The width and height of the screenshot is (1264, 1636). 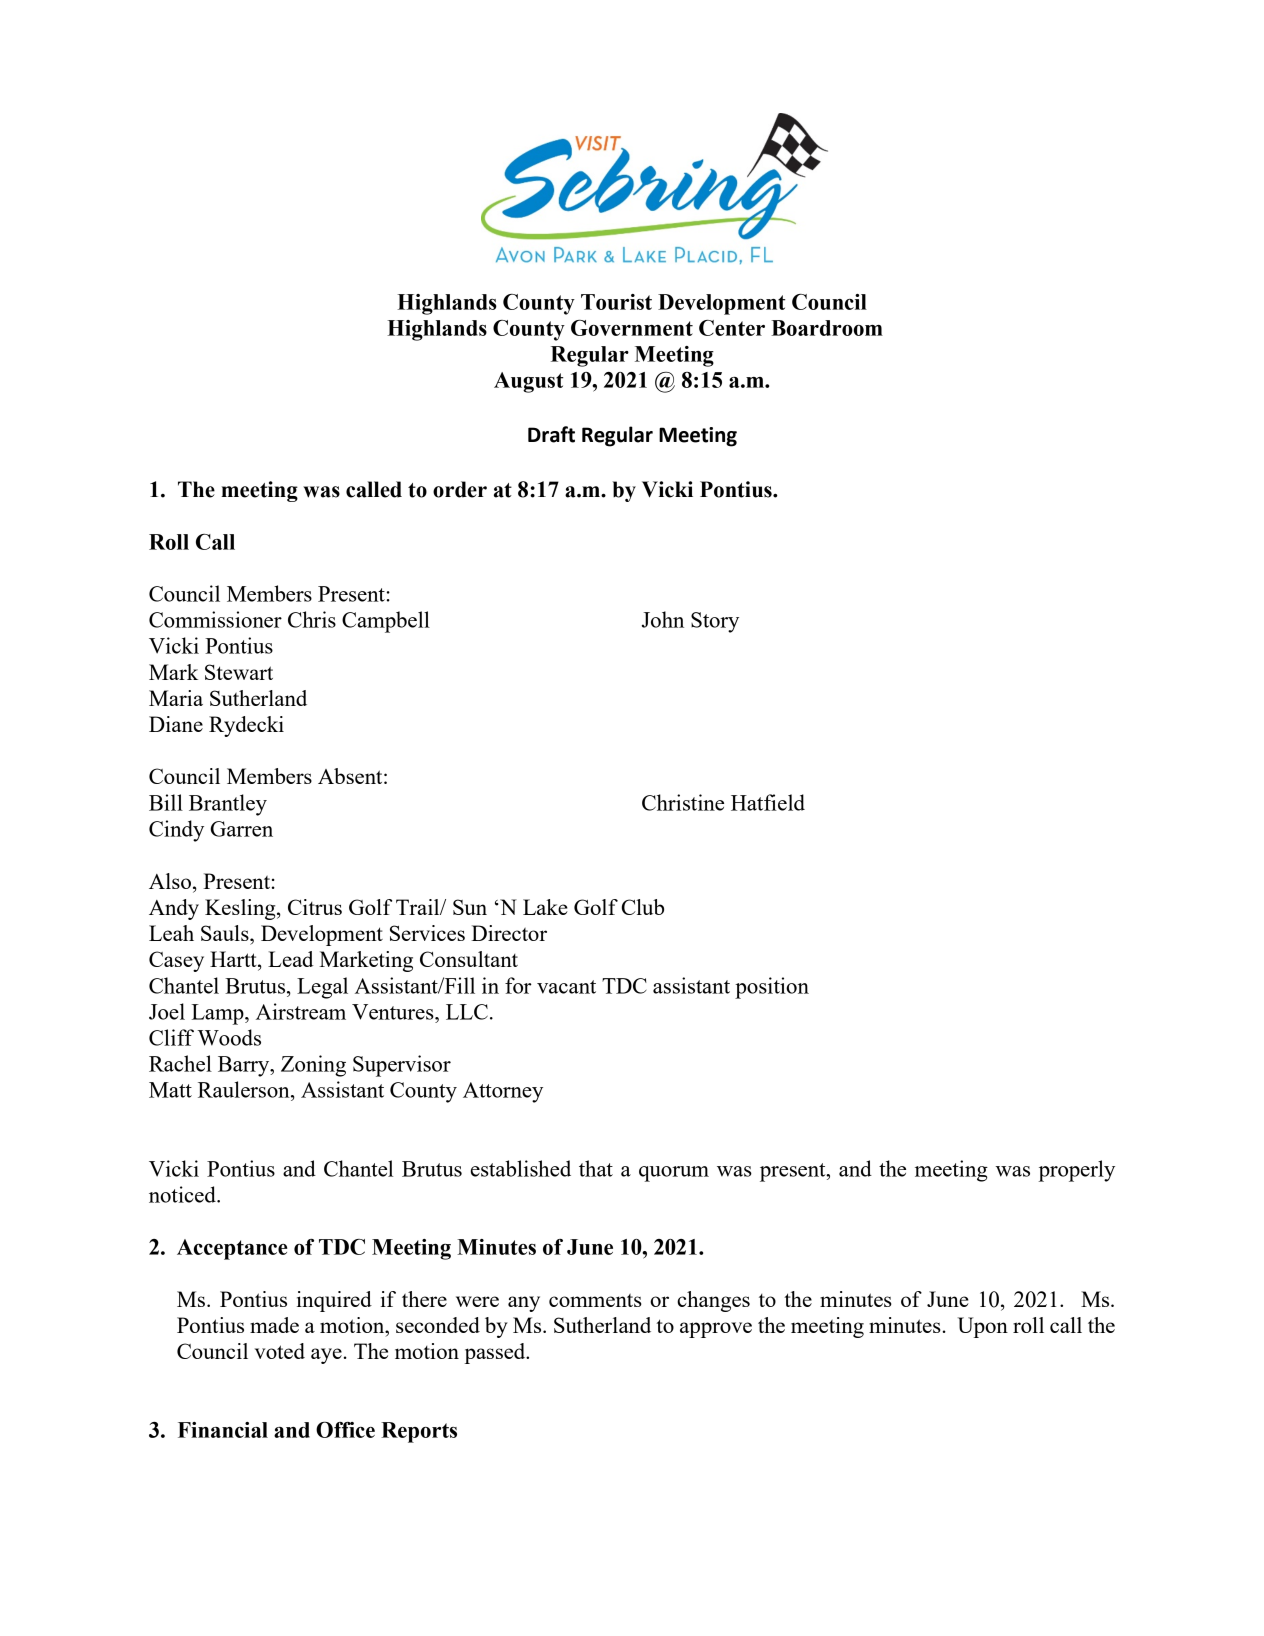 I want to click on Financial, so click(x=223, y=1430).
